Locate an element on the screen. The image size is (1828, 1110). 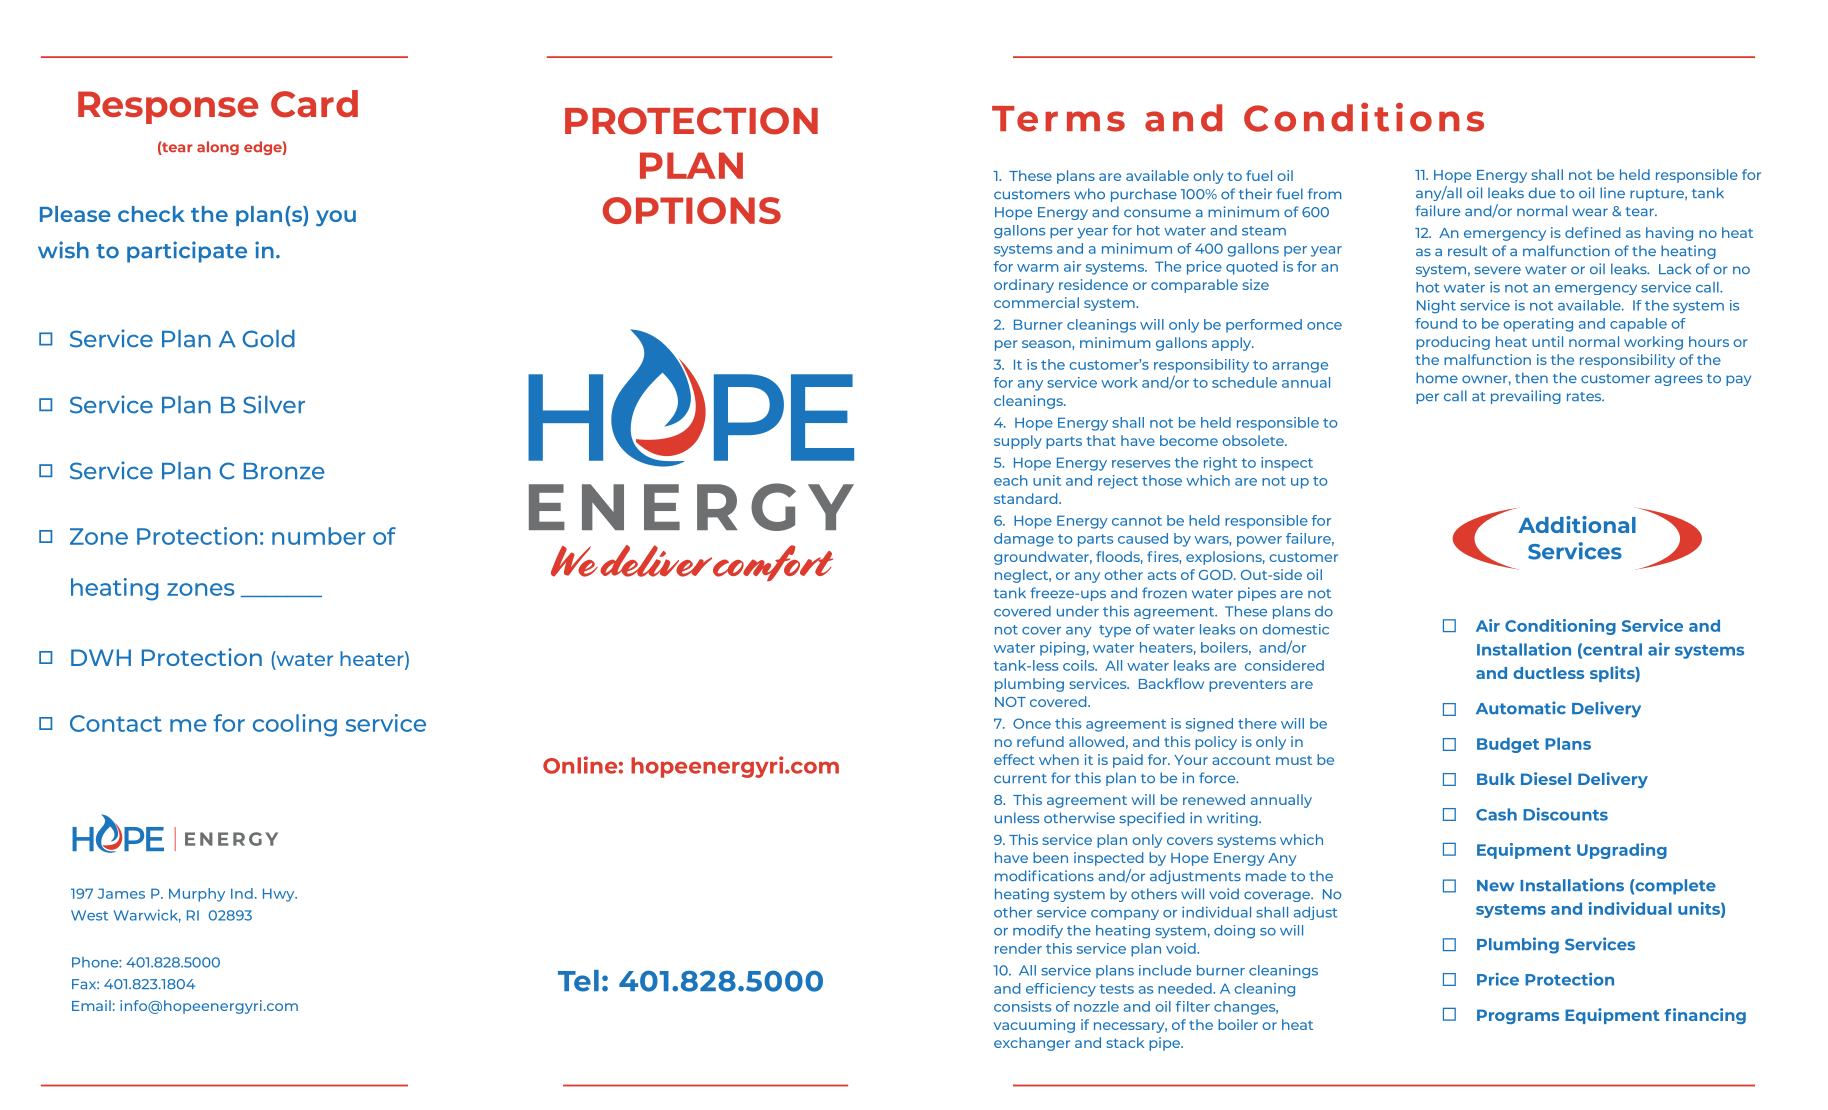
along is located at coordinates (218, 148).
